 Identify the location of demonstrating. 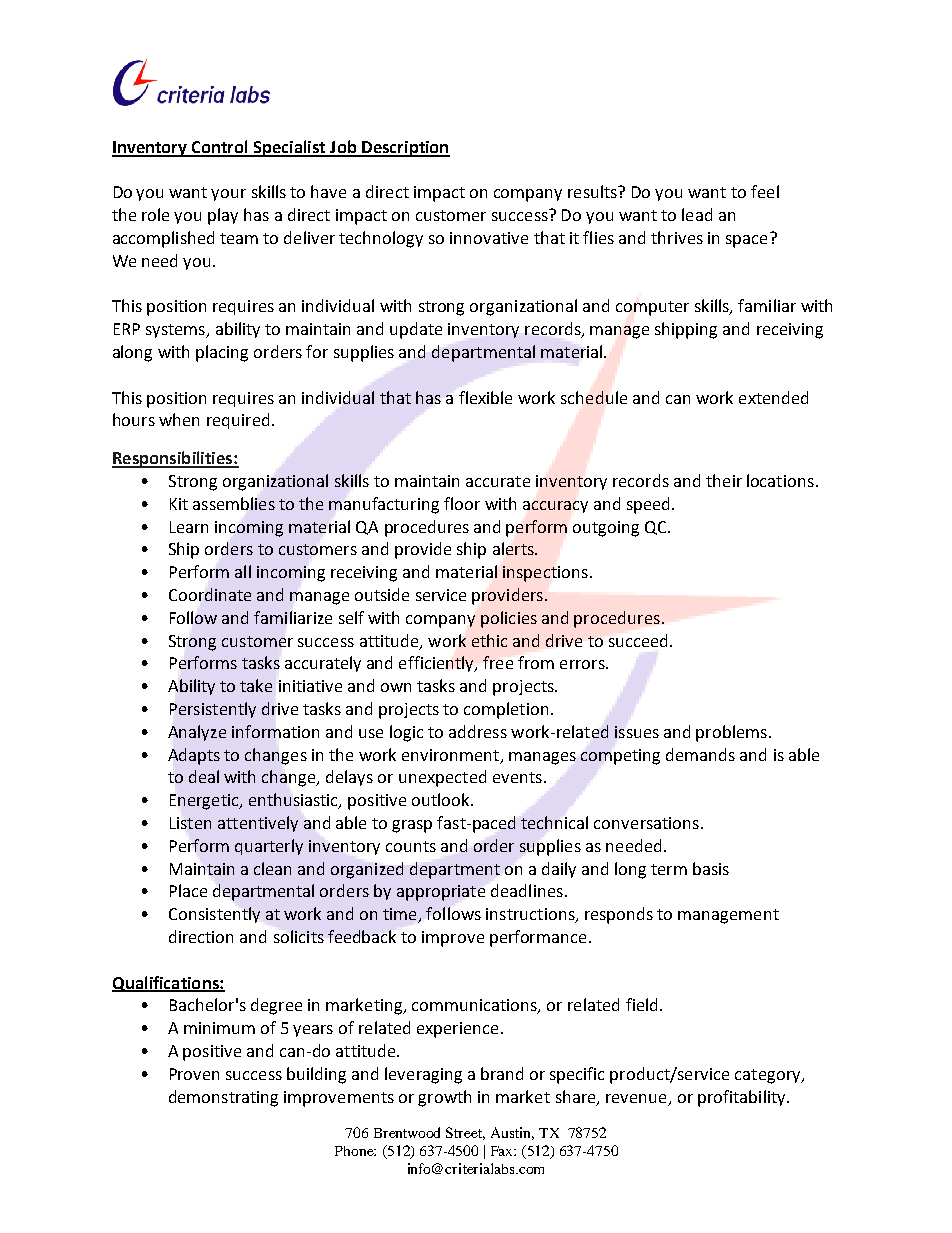
(223, 1098).
